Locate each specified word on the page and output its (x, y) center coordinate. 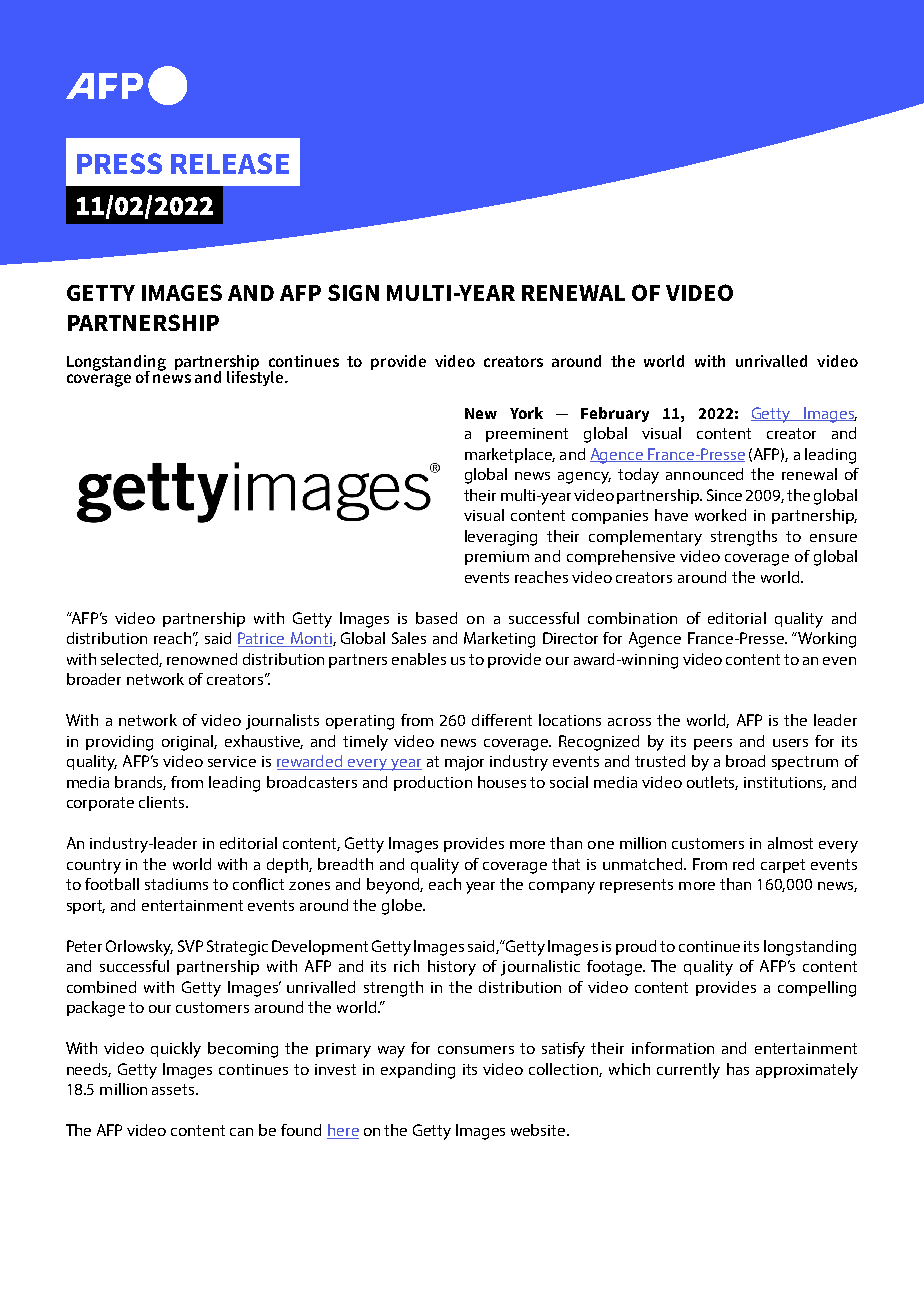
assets (174, 1089)
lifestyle (256, 377)
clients (163, 802)
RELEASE (230, 163)
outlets (712, 783)
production (433, 783)
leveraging (501, 538)
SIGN (353, 292)
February (615, 414)
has (738, 1069)
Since (724, 495)
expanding (418, 1071)
